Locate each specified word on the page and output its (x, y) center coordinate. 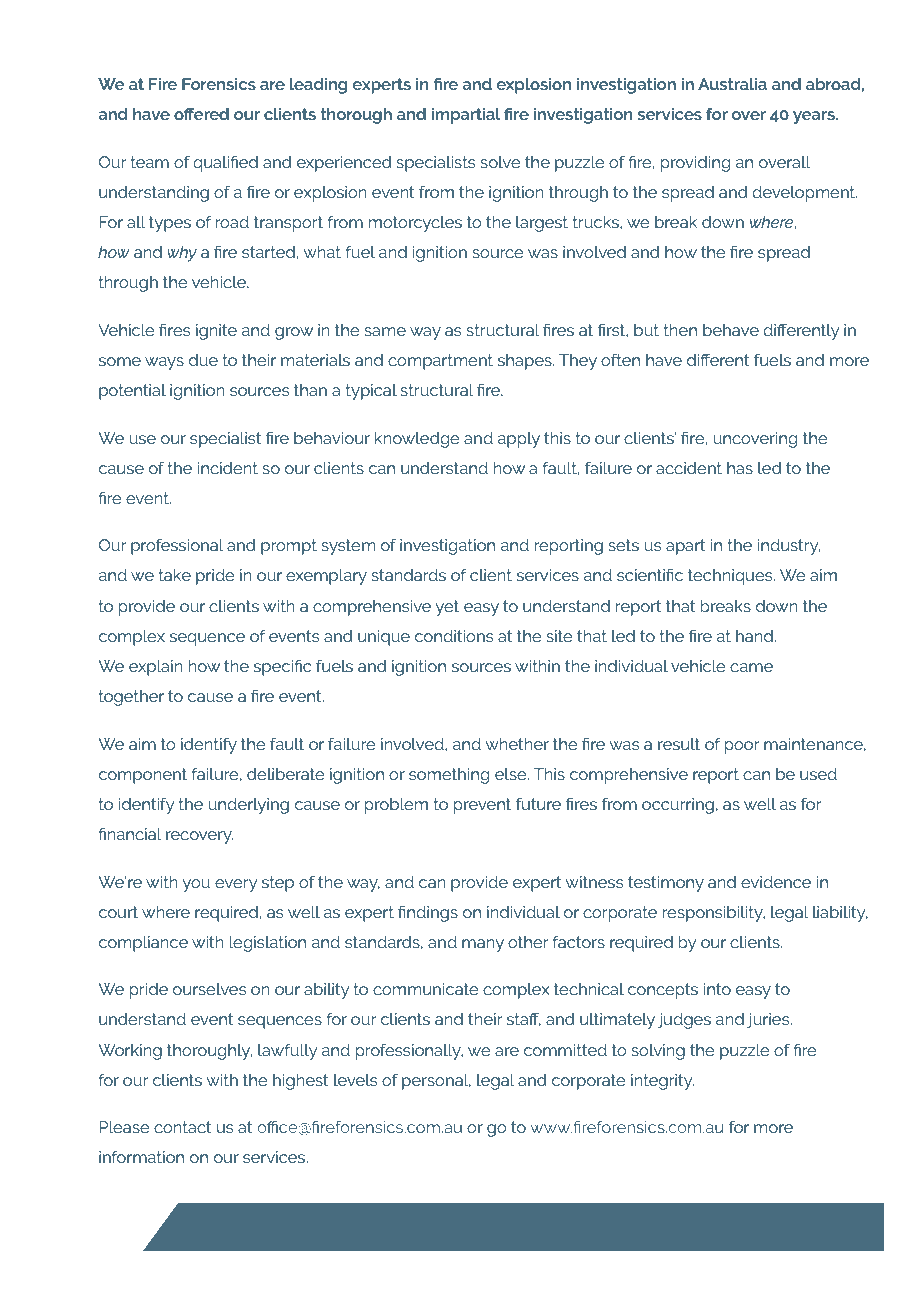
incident (228, 468)
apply (519, 440)
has (740, 468)
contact (183, 1127)
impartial (466, 116)
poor (742, 747)
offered (201, 113)
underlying (248, 806)
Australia (732, 84)
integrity (662, 1082)
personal (436, 1082)
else (512, 774)
